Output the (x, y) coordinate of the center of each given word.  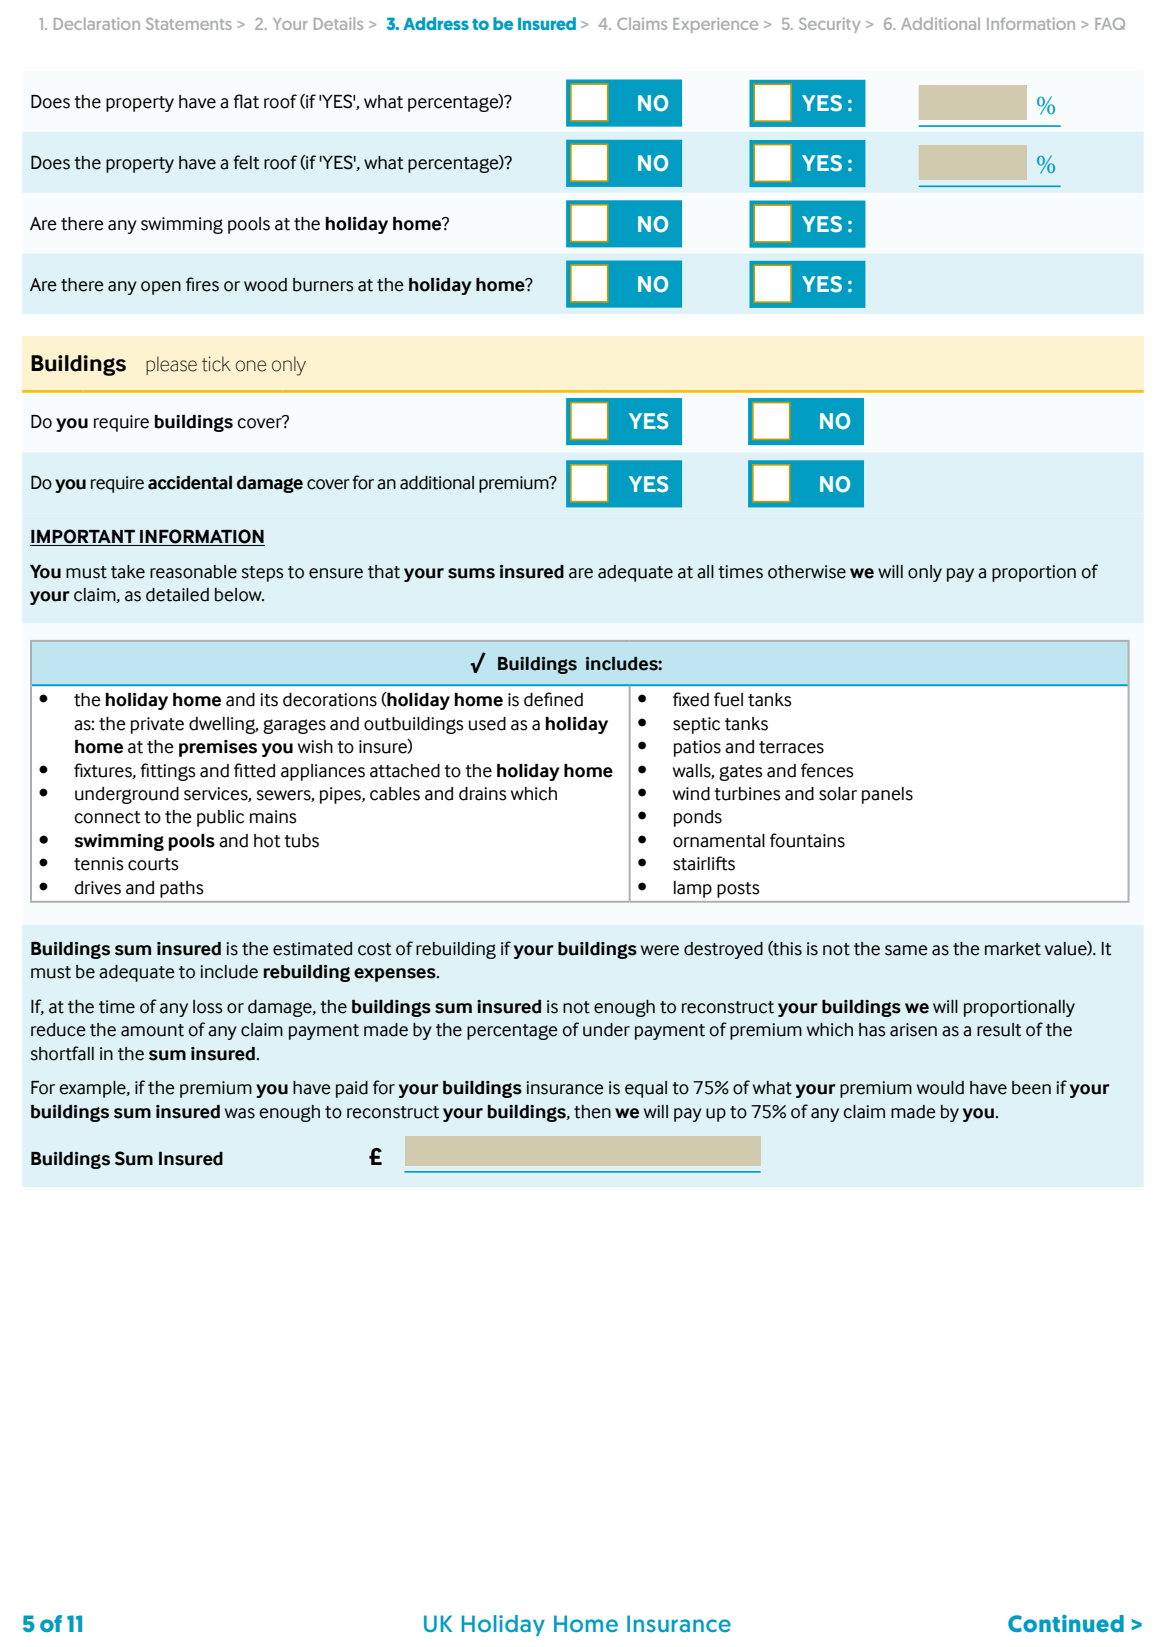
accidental (190, 483)
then (592, 1112)
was (240, 1113)
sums (471, 573)
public (220, 818)
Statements (189, 24)
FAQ (1110, 24)
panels (887, 795)
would (940, 1088)
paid (352, 1089)
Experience (715, 25)
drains (483, 794)
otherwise (807, 572)
